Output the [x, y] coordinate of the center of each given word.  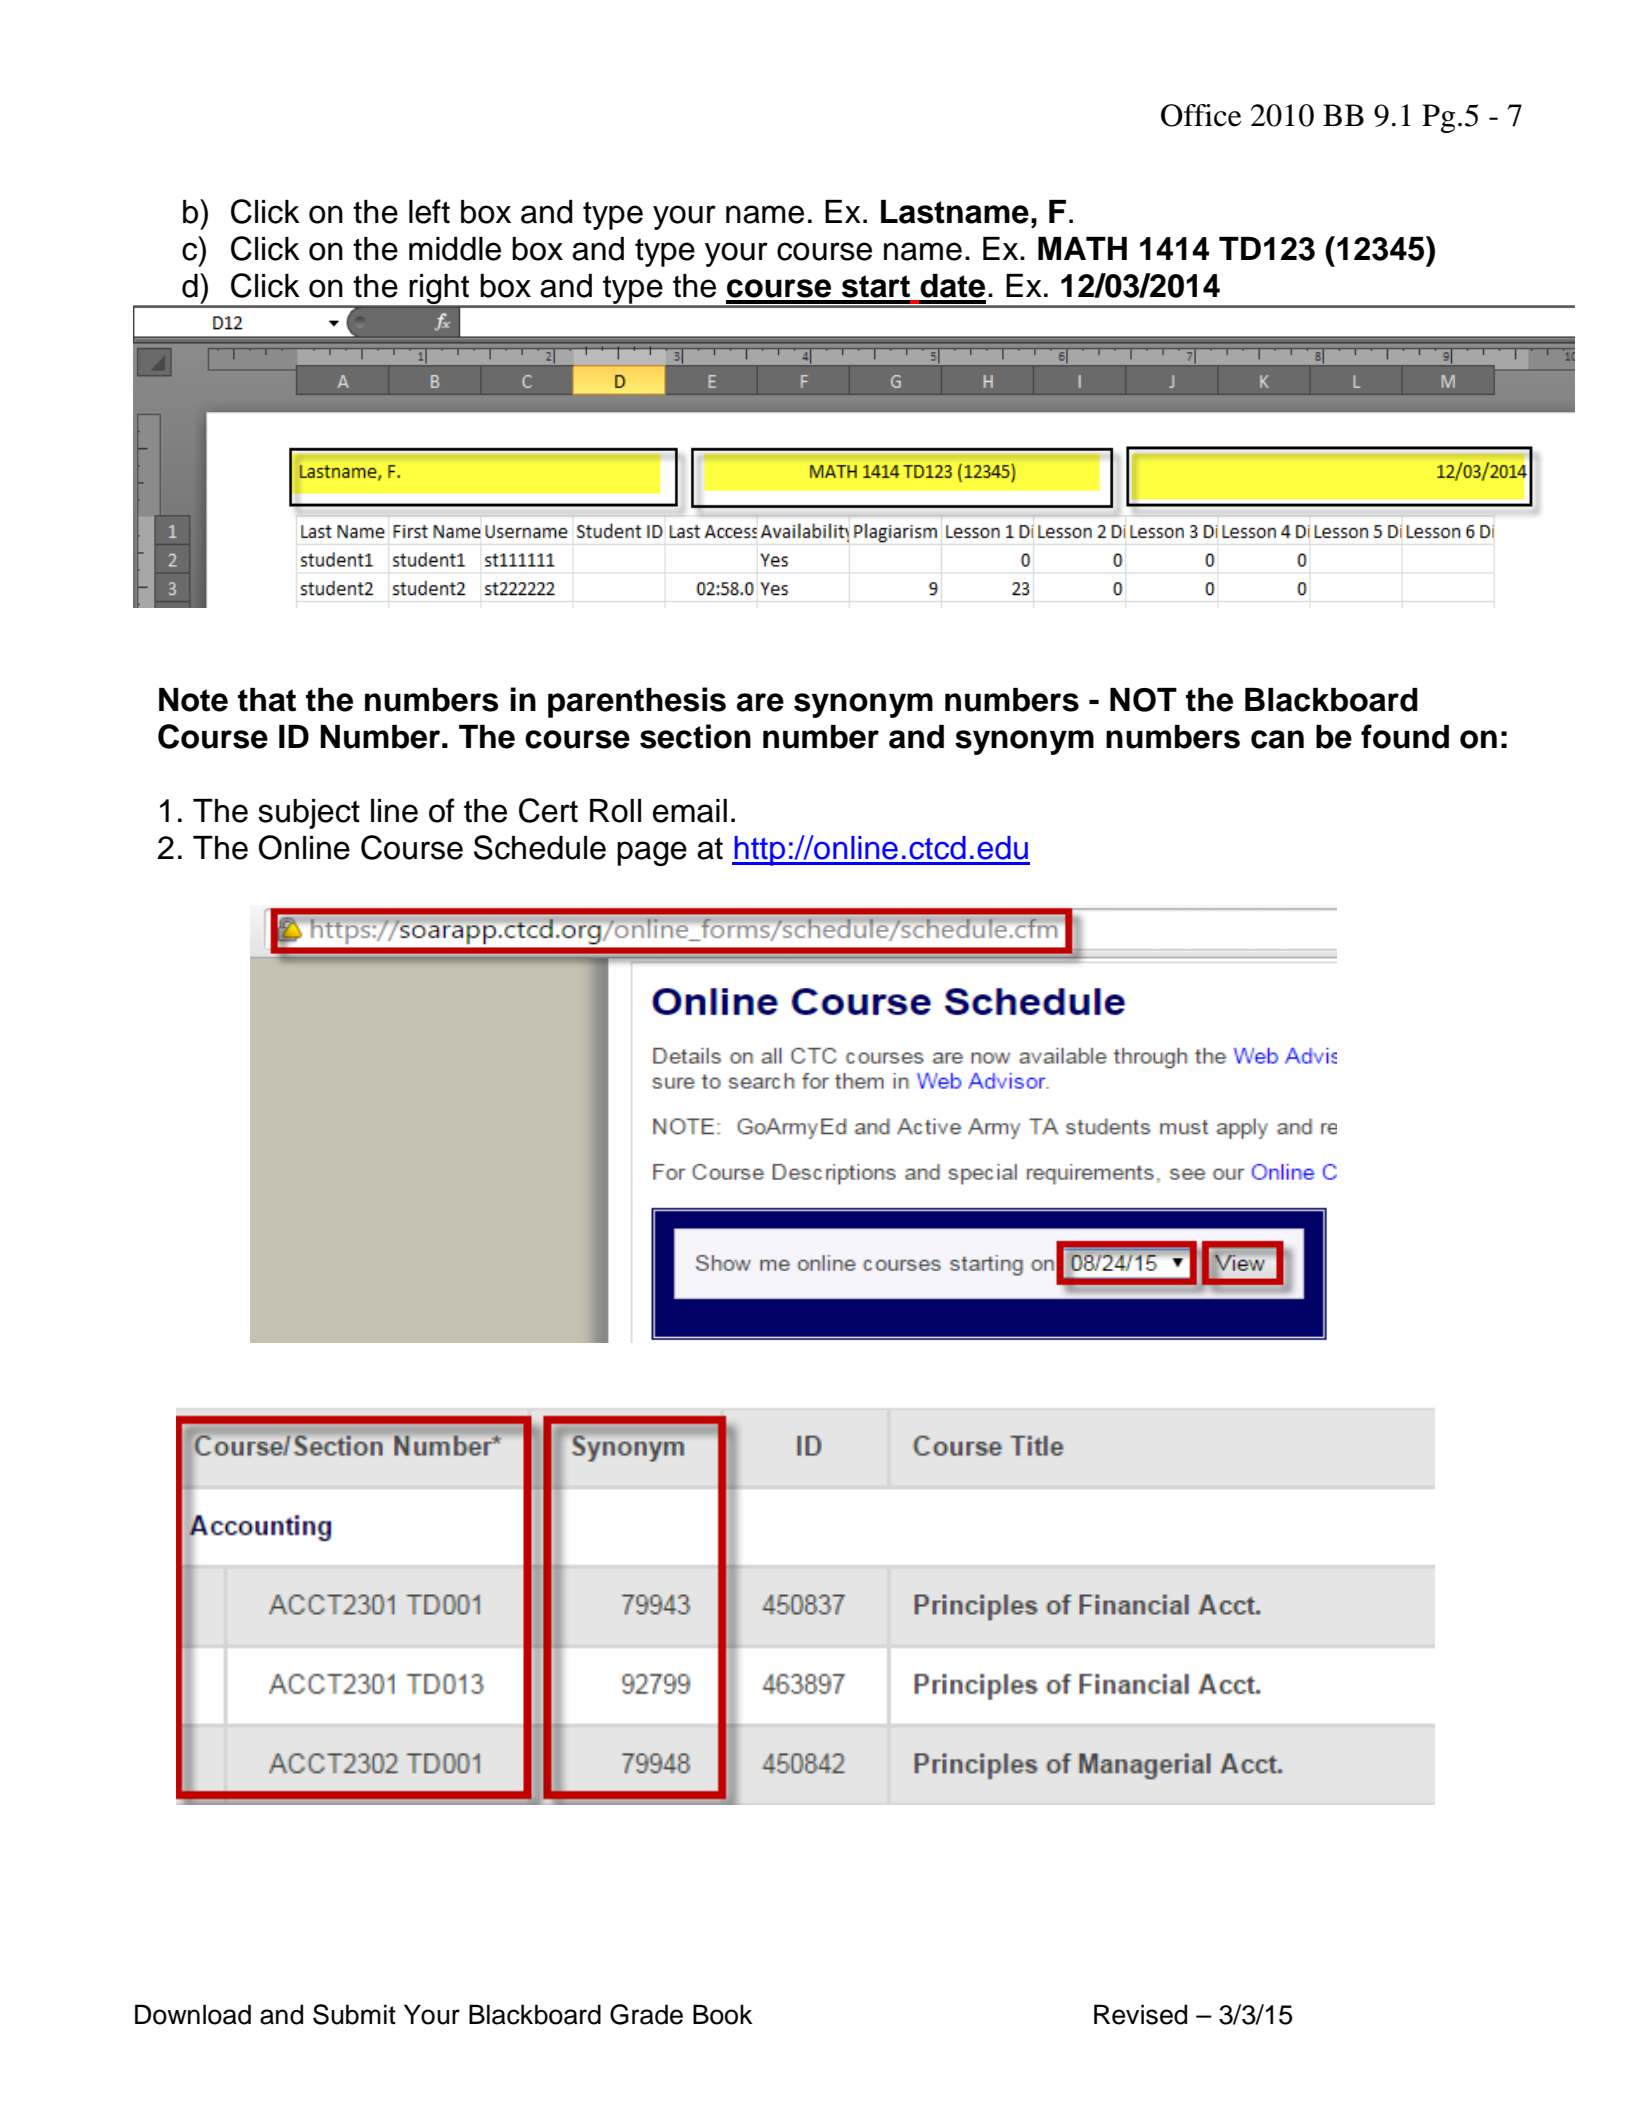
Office [1201, 115]
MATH [1082, 248]
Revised [1140, 2014]
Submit [354, 2014]
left [429, 211]
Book [723, 2014]
